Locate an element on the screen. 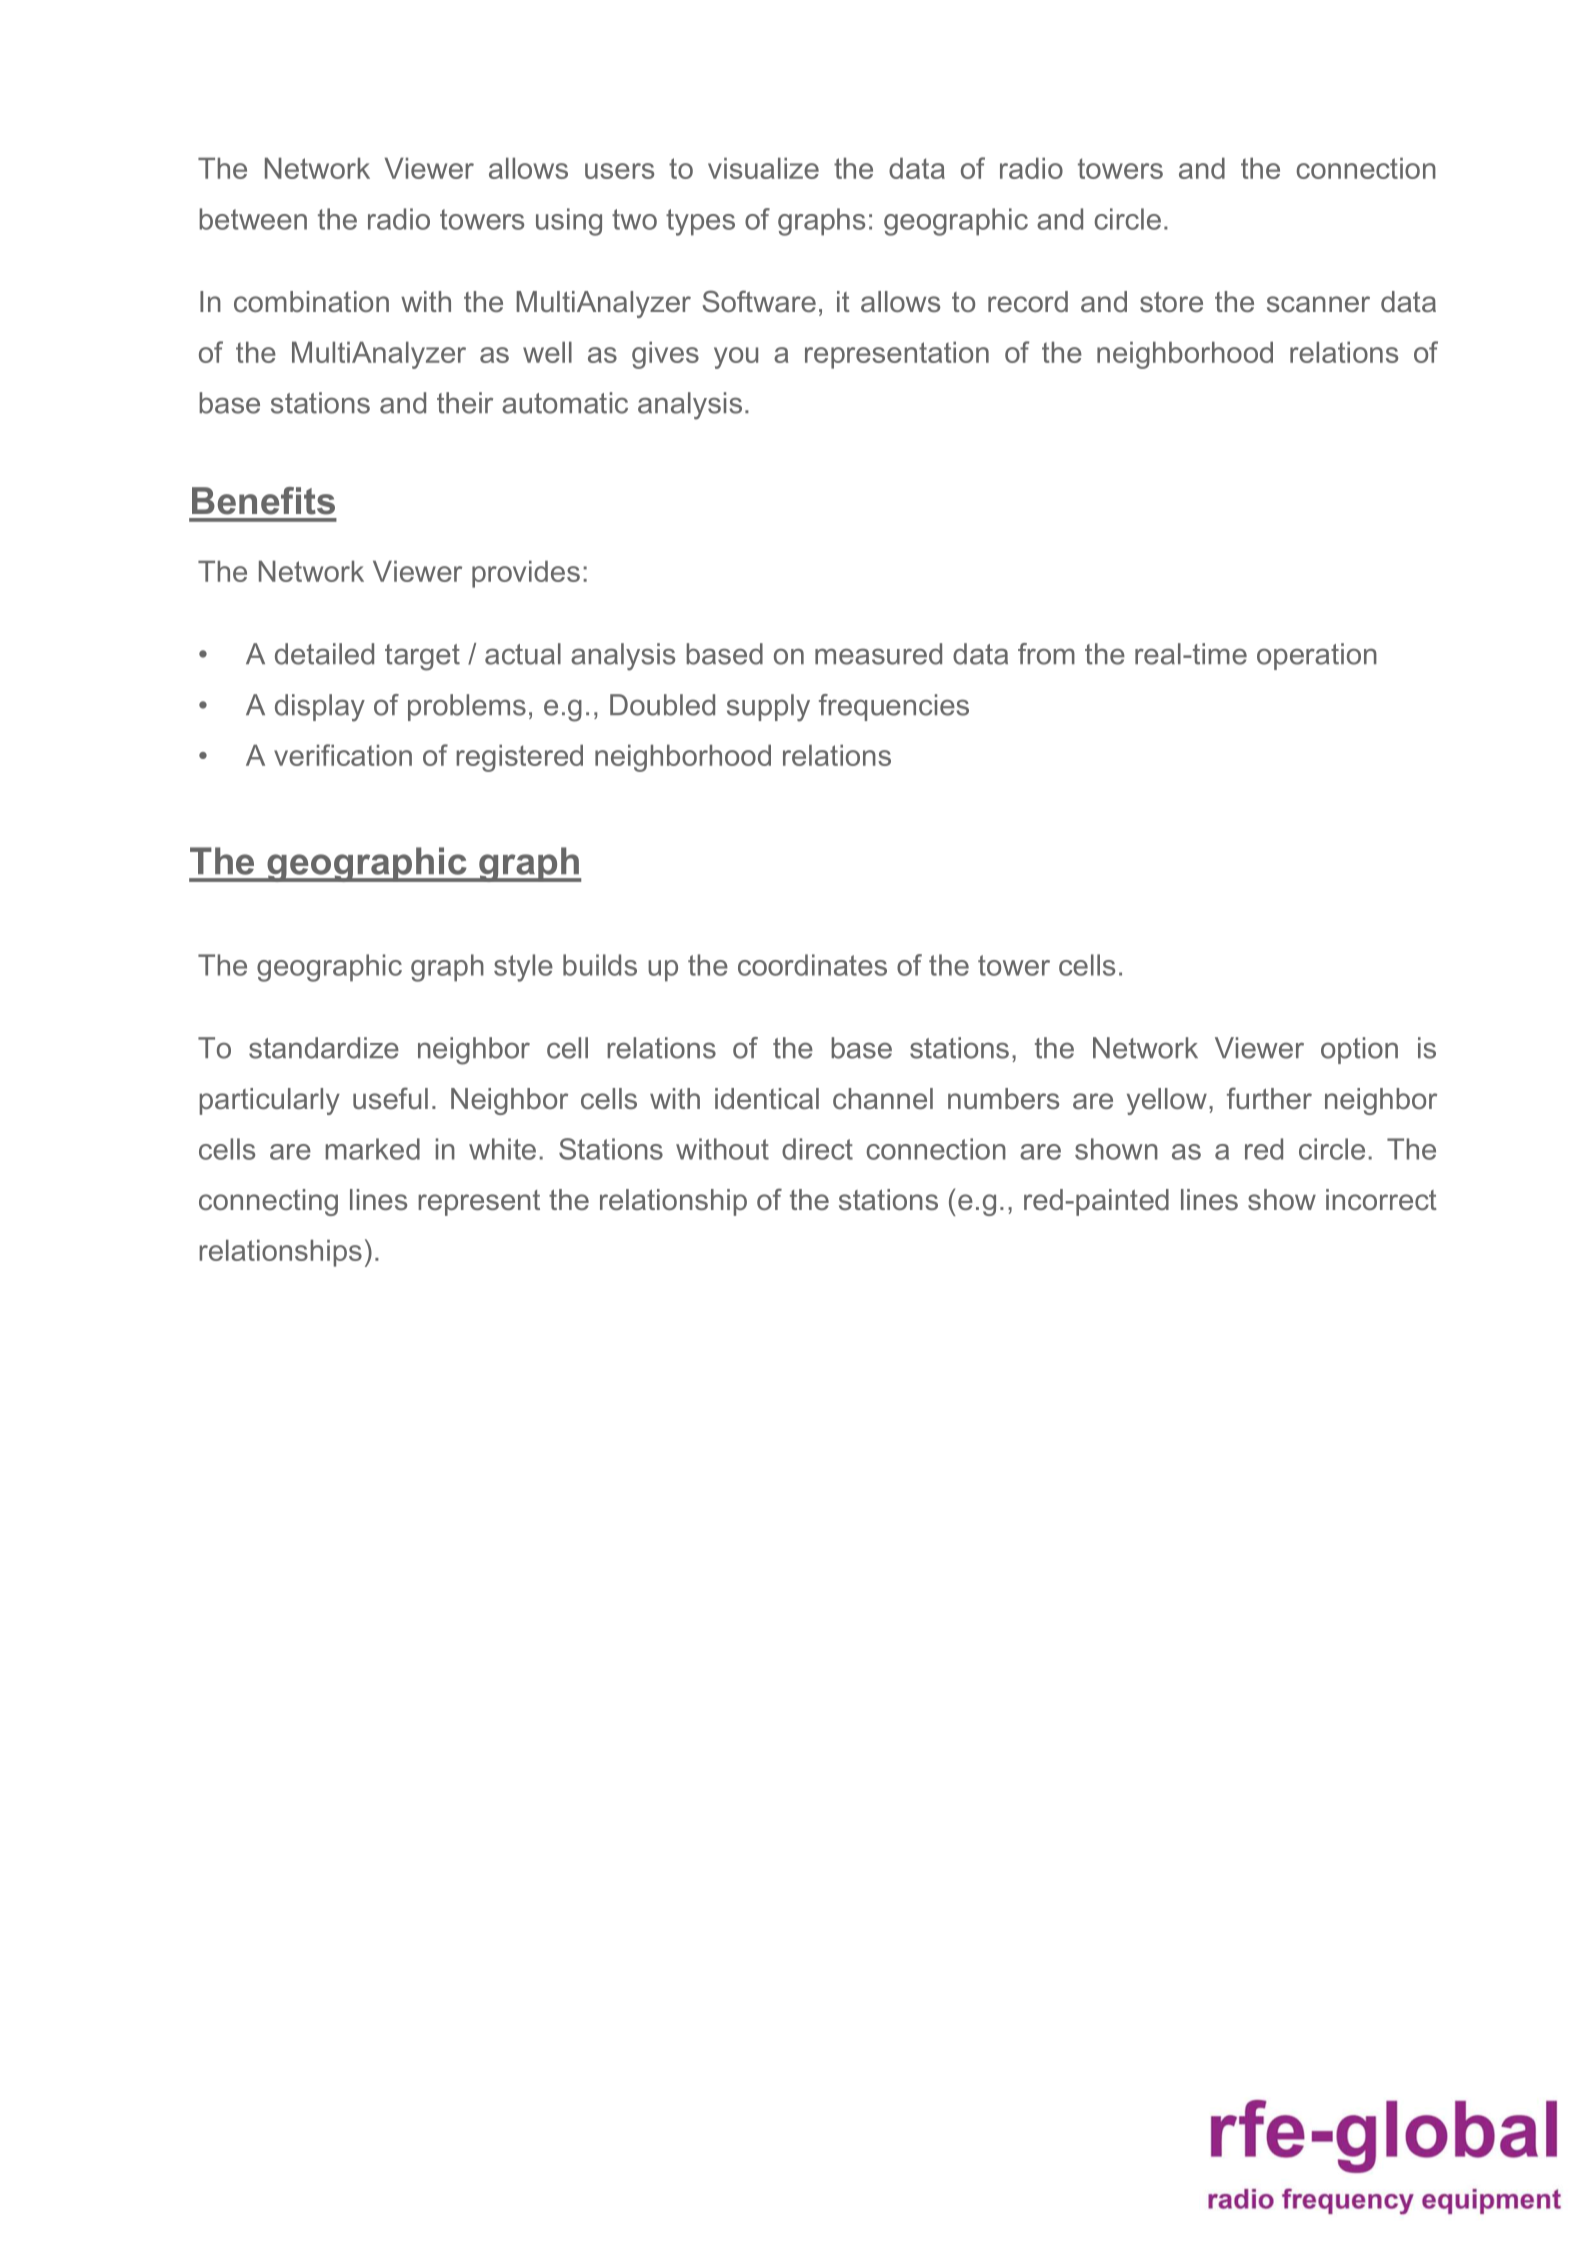 Image resolution: width=1588 pixels, height=2246 pixels. direct is located at coordinates (817, 1149).
